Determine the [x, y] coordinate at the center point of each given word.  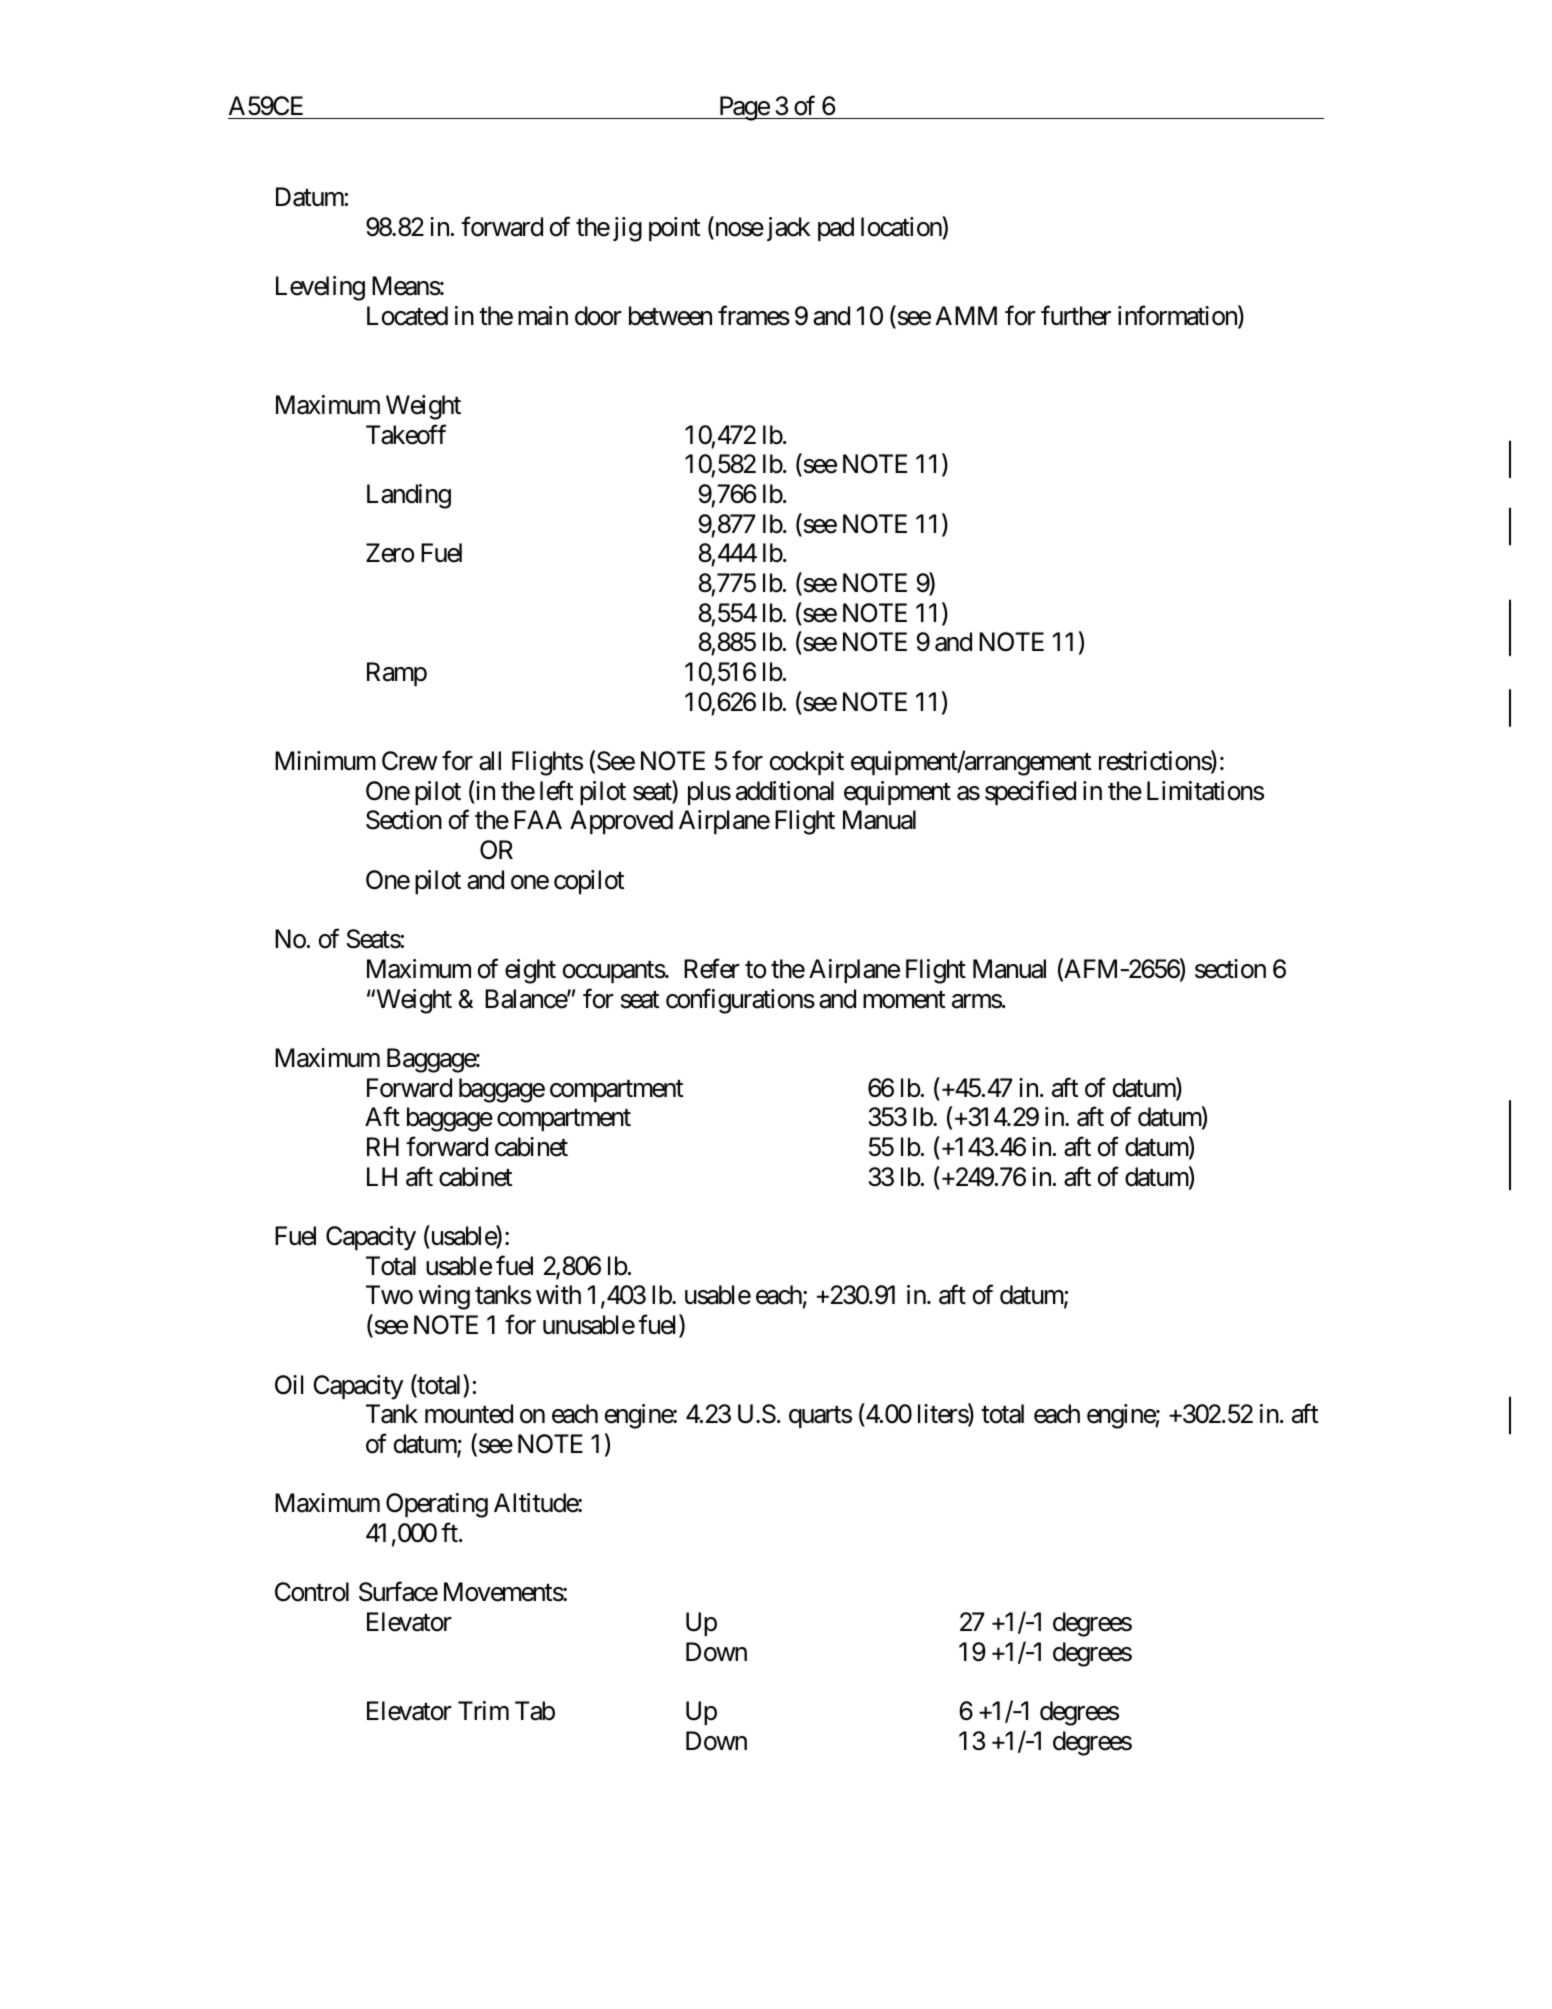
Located [407, 316]
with [558, 1294]
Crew [410, 761]
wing [444, 1297]
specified [1030, 792]
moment [904, 1000]
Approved [621, 822]
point [674, 229]
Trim [483, 1710]
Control [312, 1592]
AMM [966, 315]
